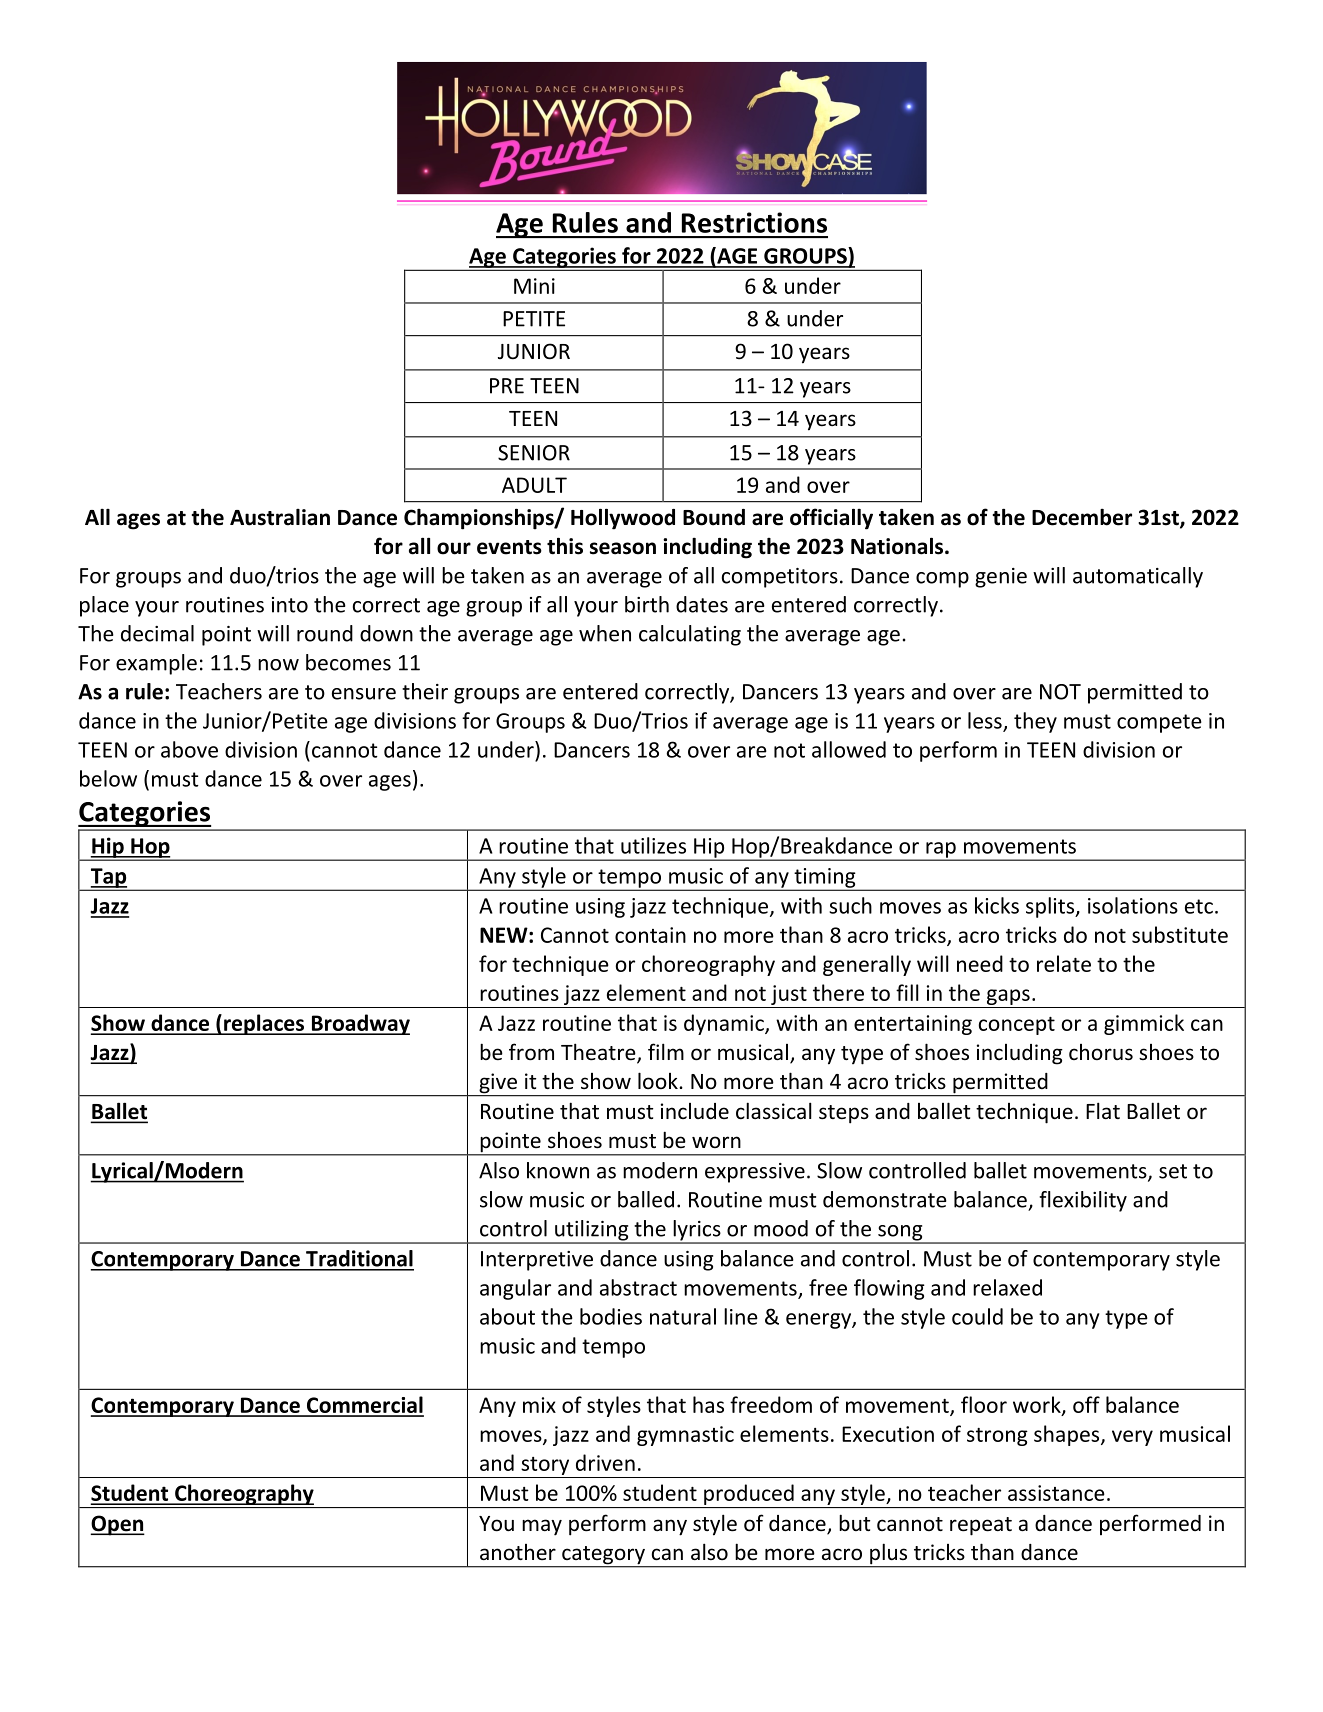  I want to click on Mini, so click(534, 286).
